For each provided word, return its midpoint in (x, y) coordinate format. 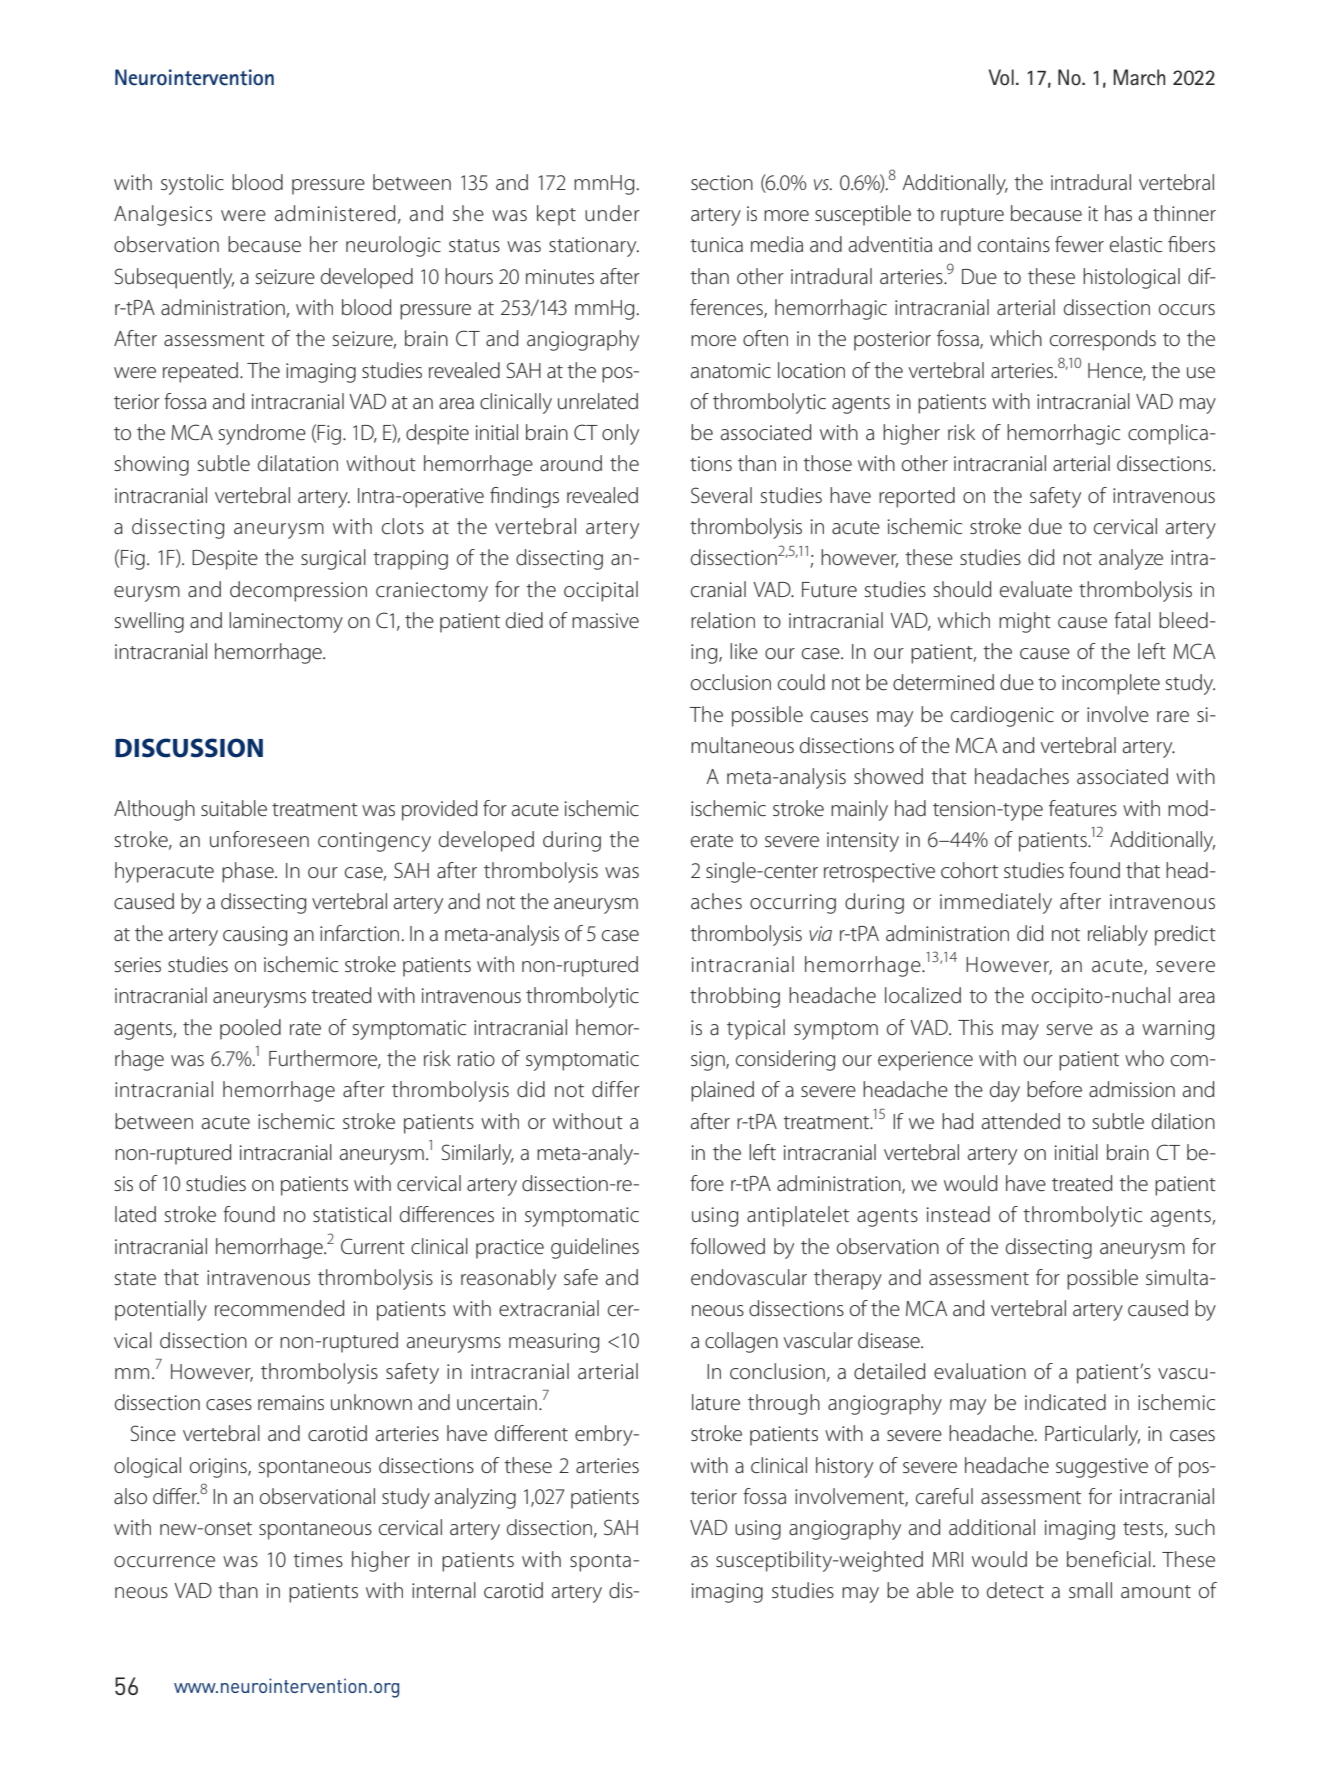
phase (249, 872)
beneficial (1109, 1559)
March (1139, 77)
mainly (859, 810)
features (1083, 808)
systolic (192, 184)
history (844, 1467)
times (318, 1559)
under (612, 213)
